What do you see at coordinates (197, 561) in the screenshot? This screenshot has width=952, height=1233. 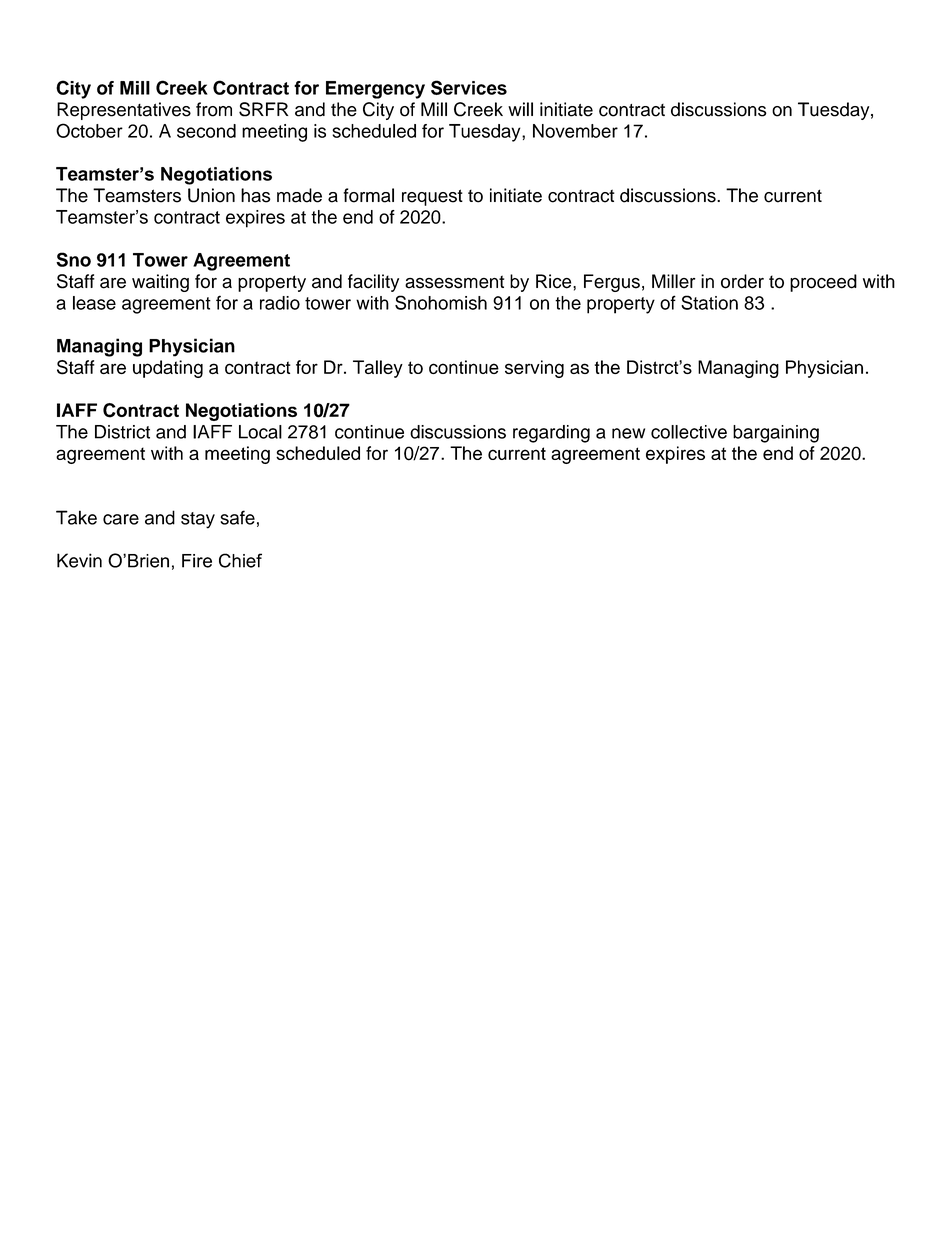 I see `Fire` at bounding box center [197, 561].
